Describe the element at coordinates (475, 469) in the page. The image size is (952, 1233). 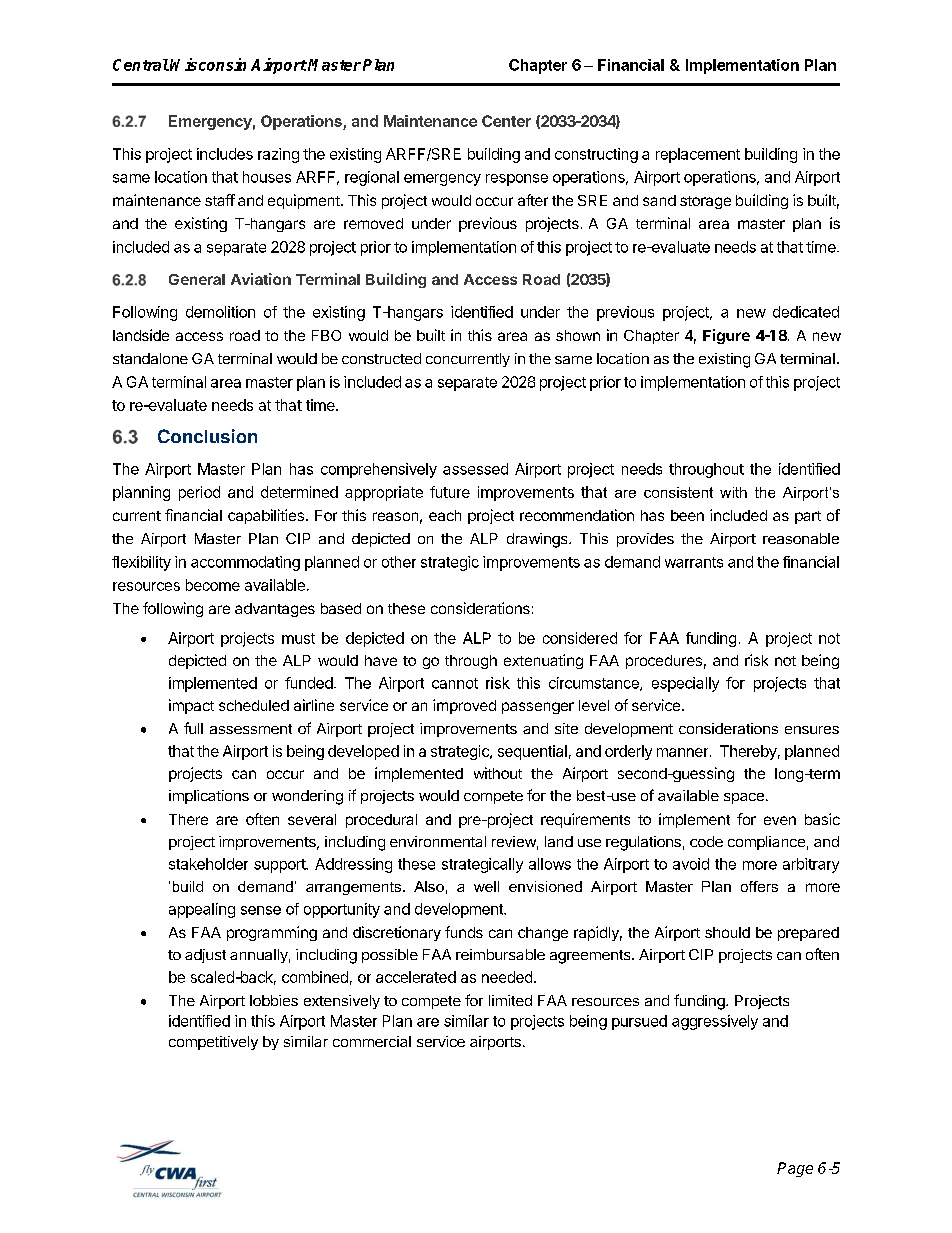
I see `assessed` at that location.
